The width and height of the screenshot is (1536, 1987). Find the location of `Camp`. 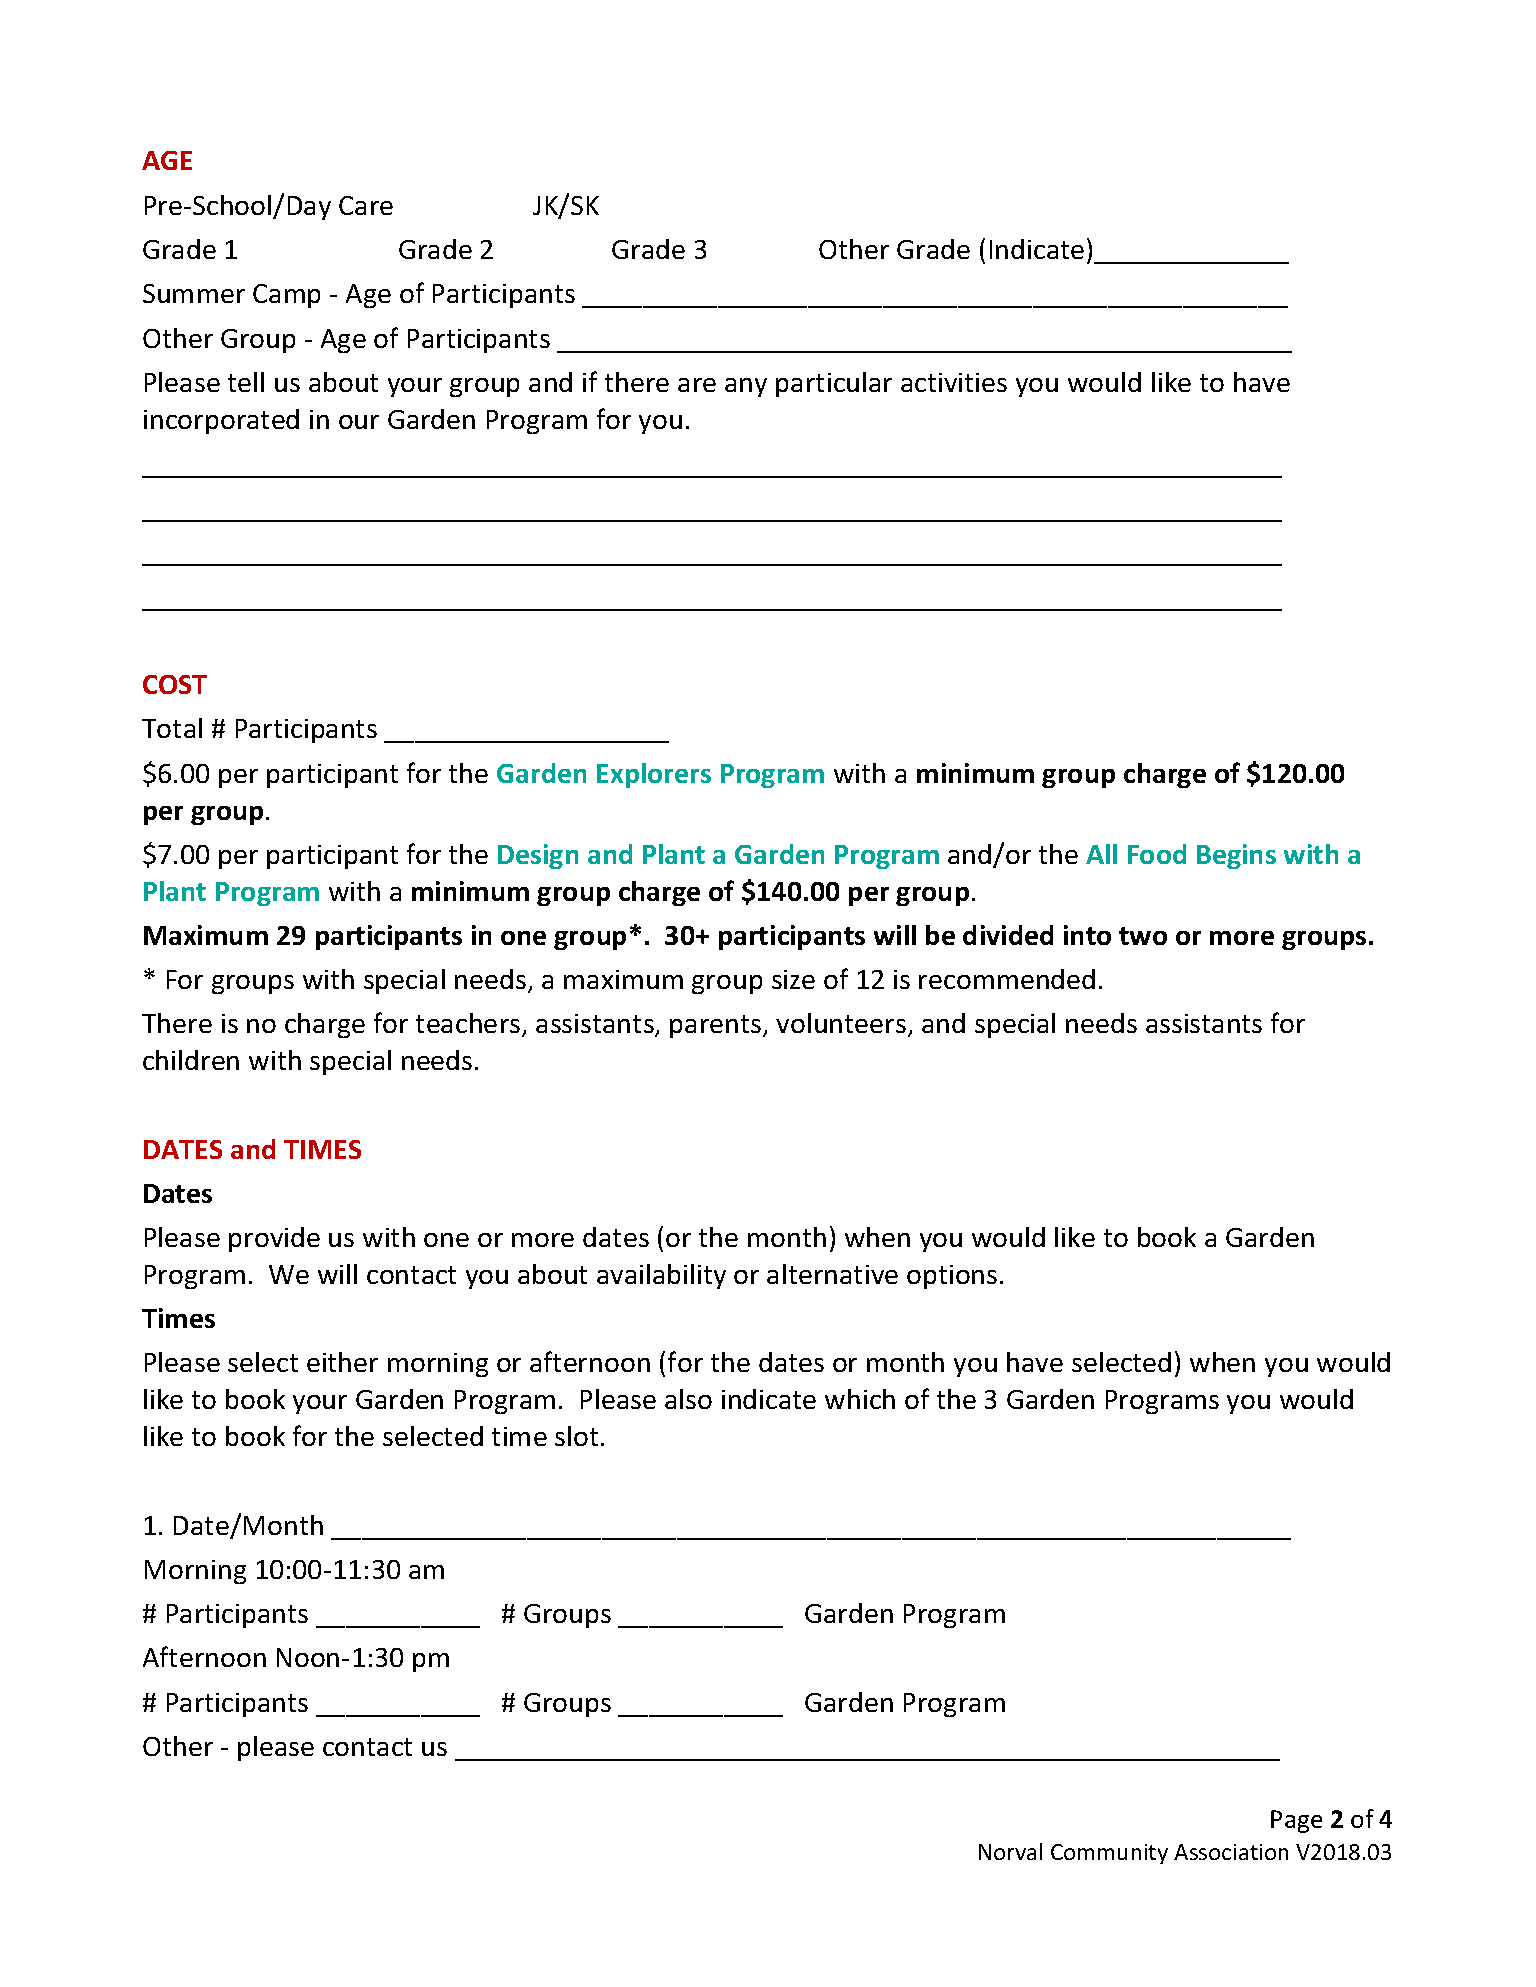

Camp is located at coordinates (286, 296).
